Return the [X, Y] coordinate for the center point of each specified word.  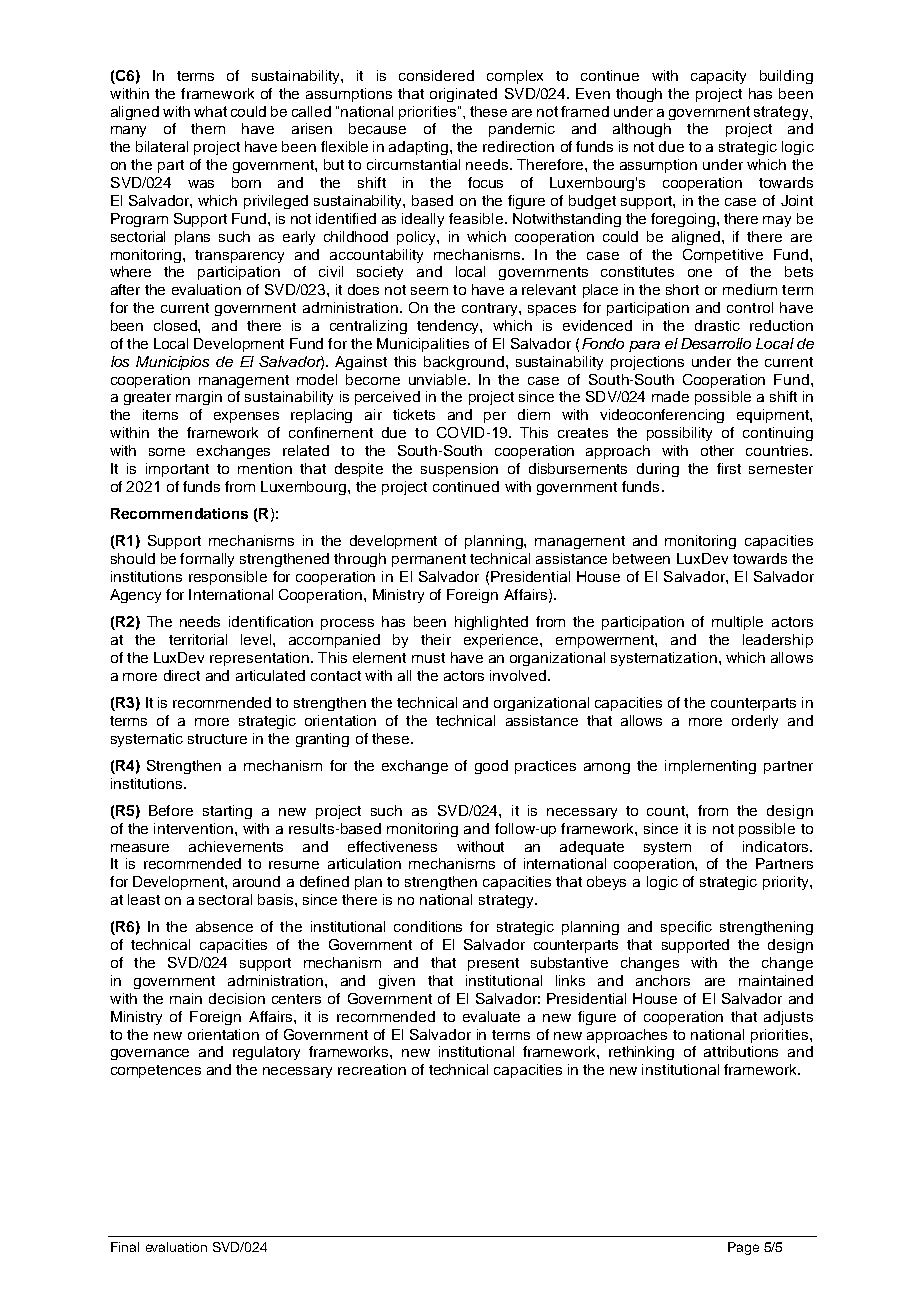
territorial [198, 639]
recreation [372, 1069]
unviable [437, 379]
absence [224, 926]
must [428, 658]
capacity [718, 77]
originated [463, 95]
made [670, 396]
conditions [428, 926]
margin [199, 398]
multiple [737, 623]
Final [125, 1247]
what [210, 111]
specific [686, 928]
